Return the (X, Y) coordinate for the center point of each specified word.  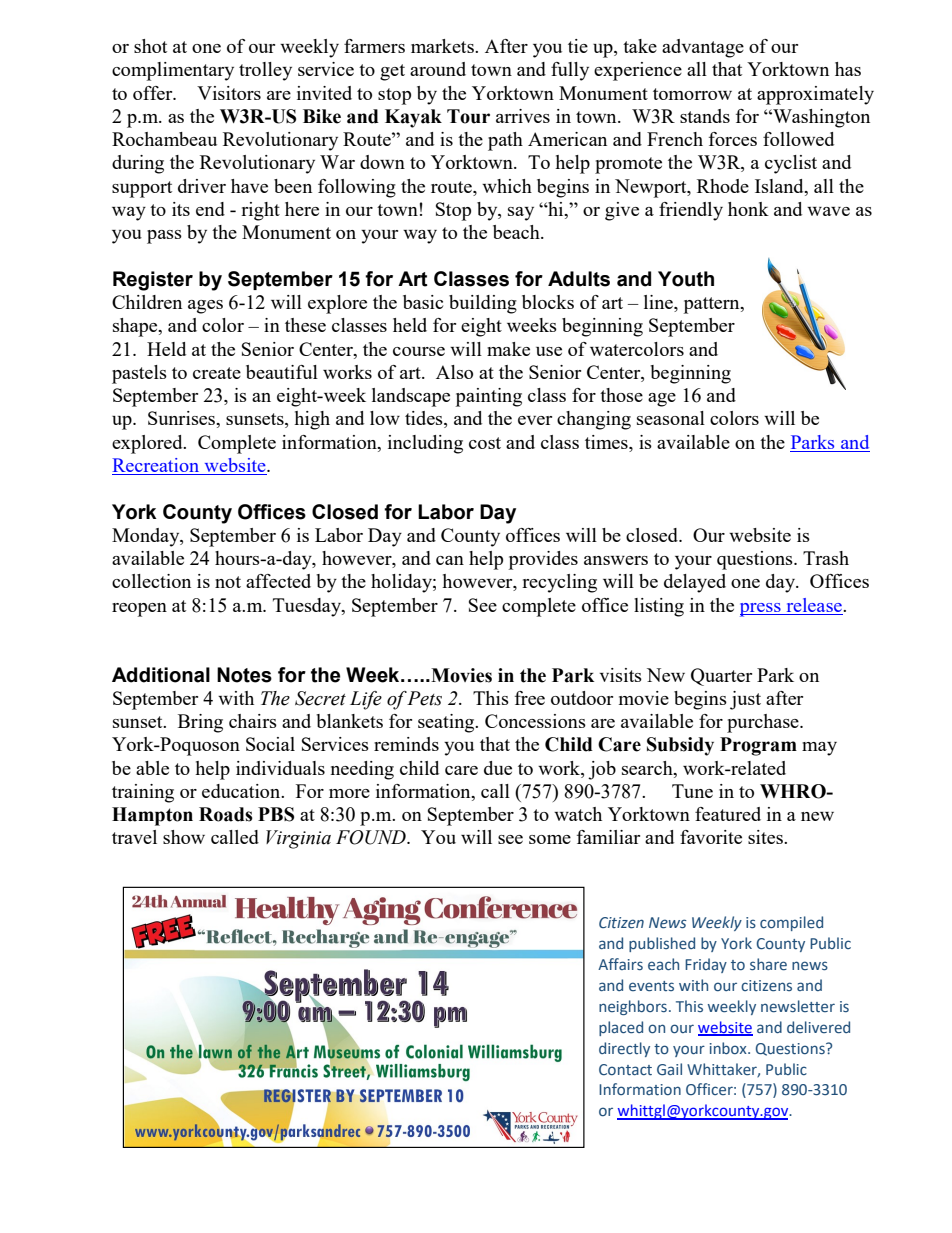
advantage (703, 48)
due (498, 768)
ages (205, 307)
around (438, 69)
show (184, 837)
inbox (729, 1048)
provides (543, 560)
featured (728, 814)
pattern (713, 305)
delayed (695, 583)
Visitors (229, 93)
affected (278, 581)
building (483, 304)
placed (621, 1028)
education (242, 791)
